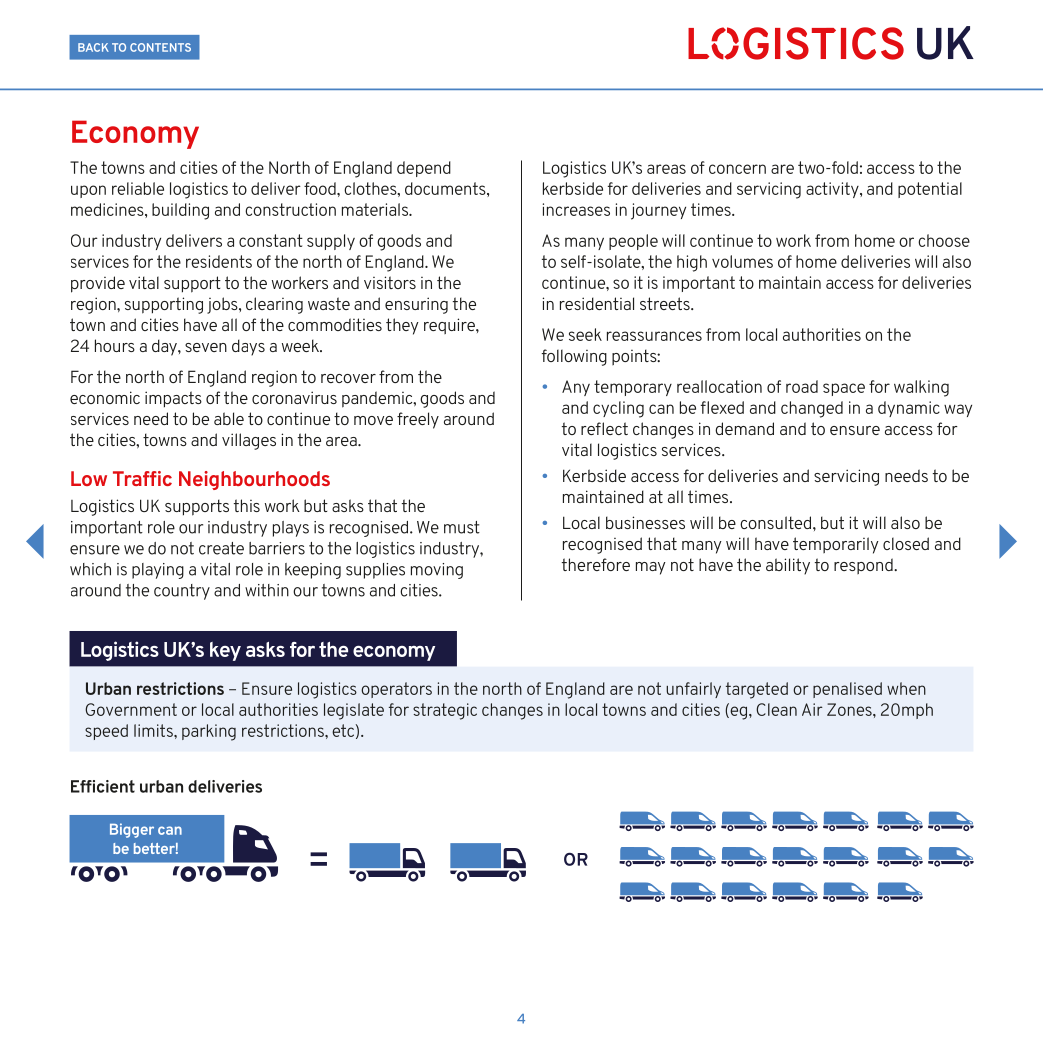 The width and height of the screenshot is (1043, 1043). What do you see at coordinates (864, 566) in the screenshot?
I see `respond` at bounding box center [864, 566].
